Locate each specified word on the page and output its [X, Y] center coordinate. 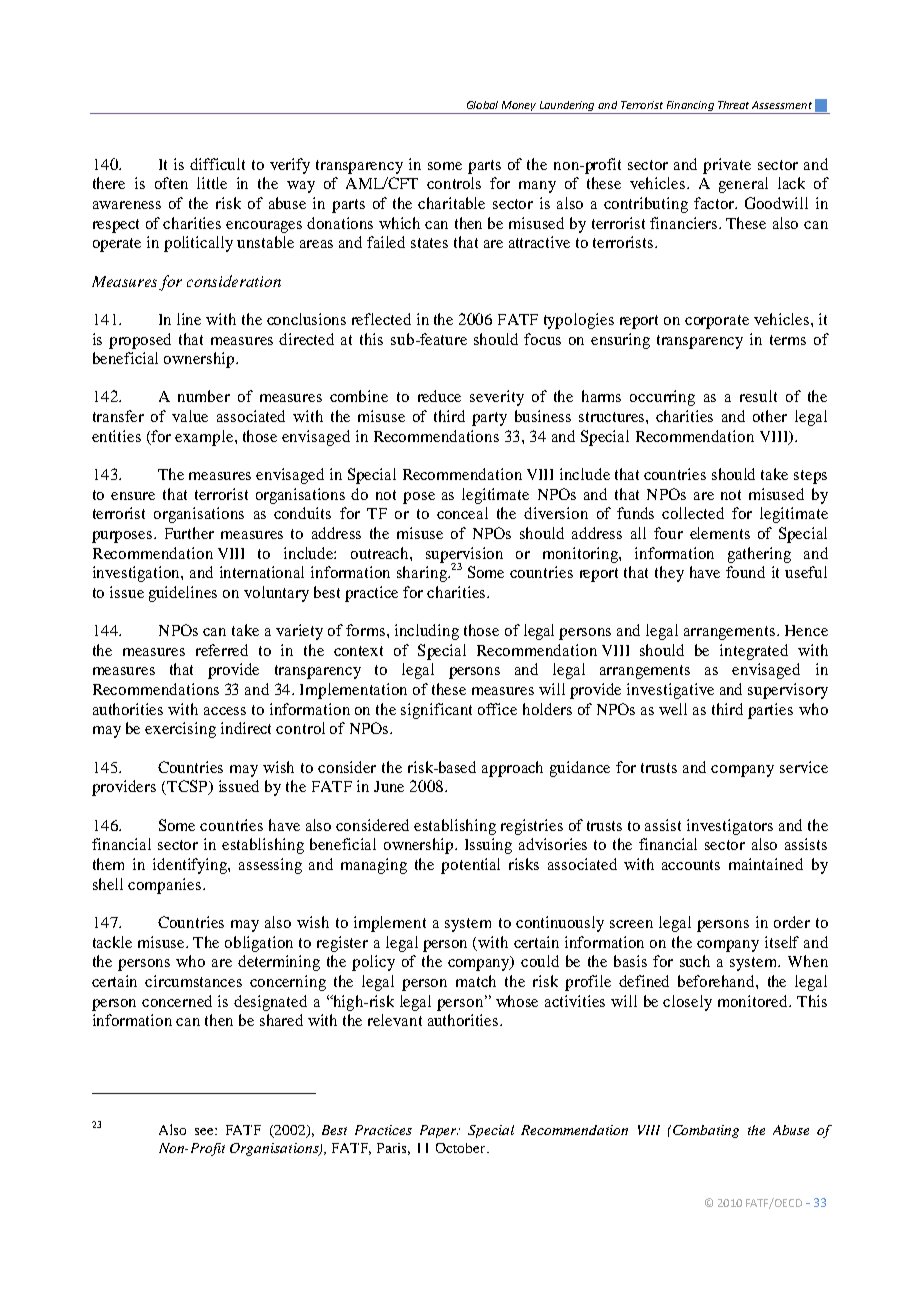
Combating [706, 1131]
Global [482, 105]
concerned [177, 1001]
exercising [180, 730]
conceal [462, 513]
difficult [217, 164]
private [727, 166]
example [205, 438]
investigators [730, 827]
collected [693, 513]
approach [512, 769]
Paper [440, 1131]
